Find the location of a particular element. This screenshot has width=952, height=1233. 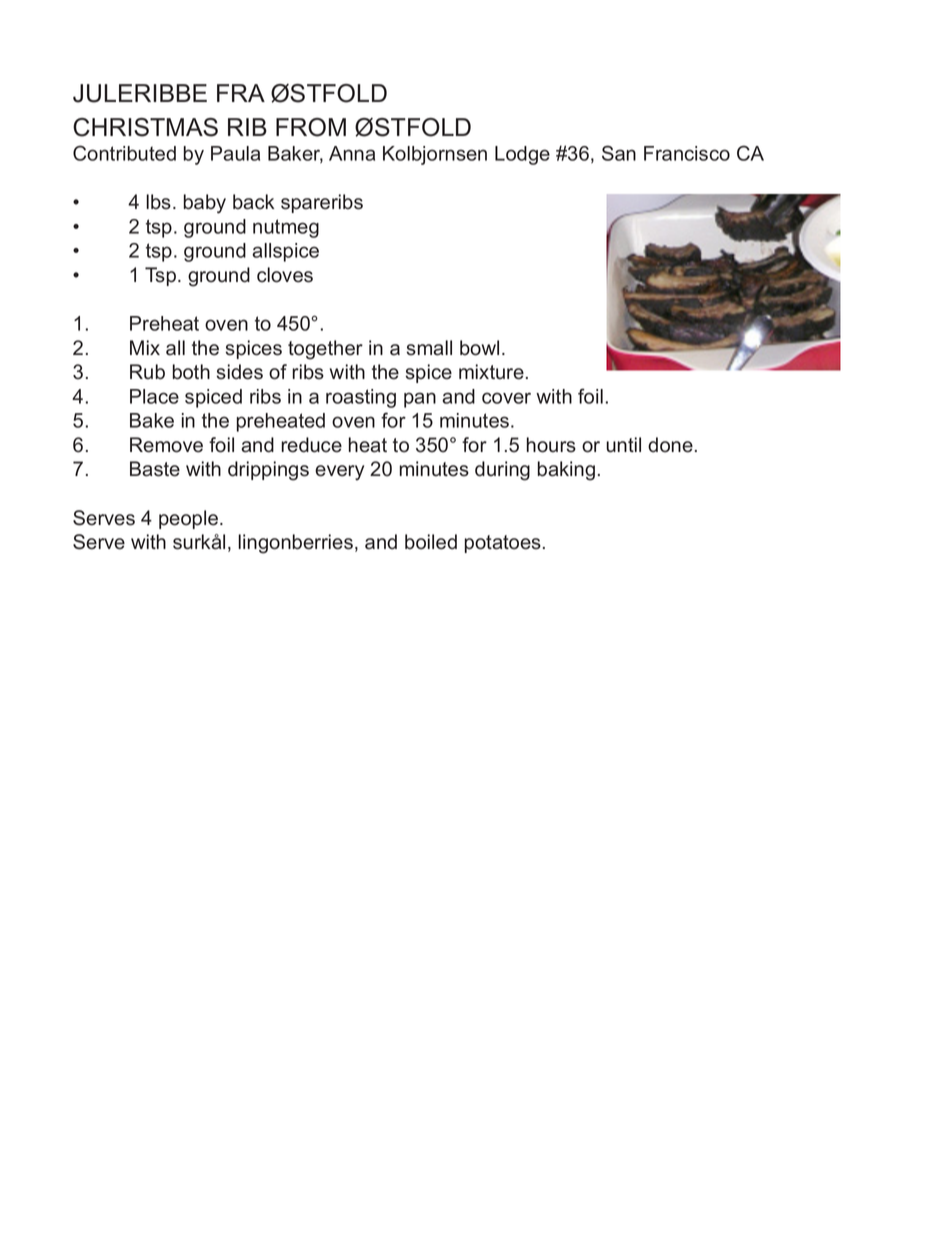

pan is located at coordinates (420, 400).
